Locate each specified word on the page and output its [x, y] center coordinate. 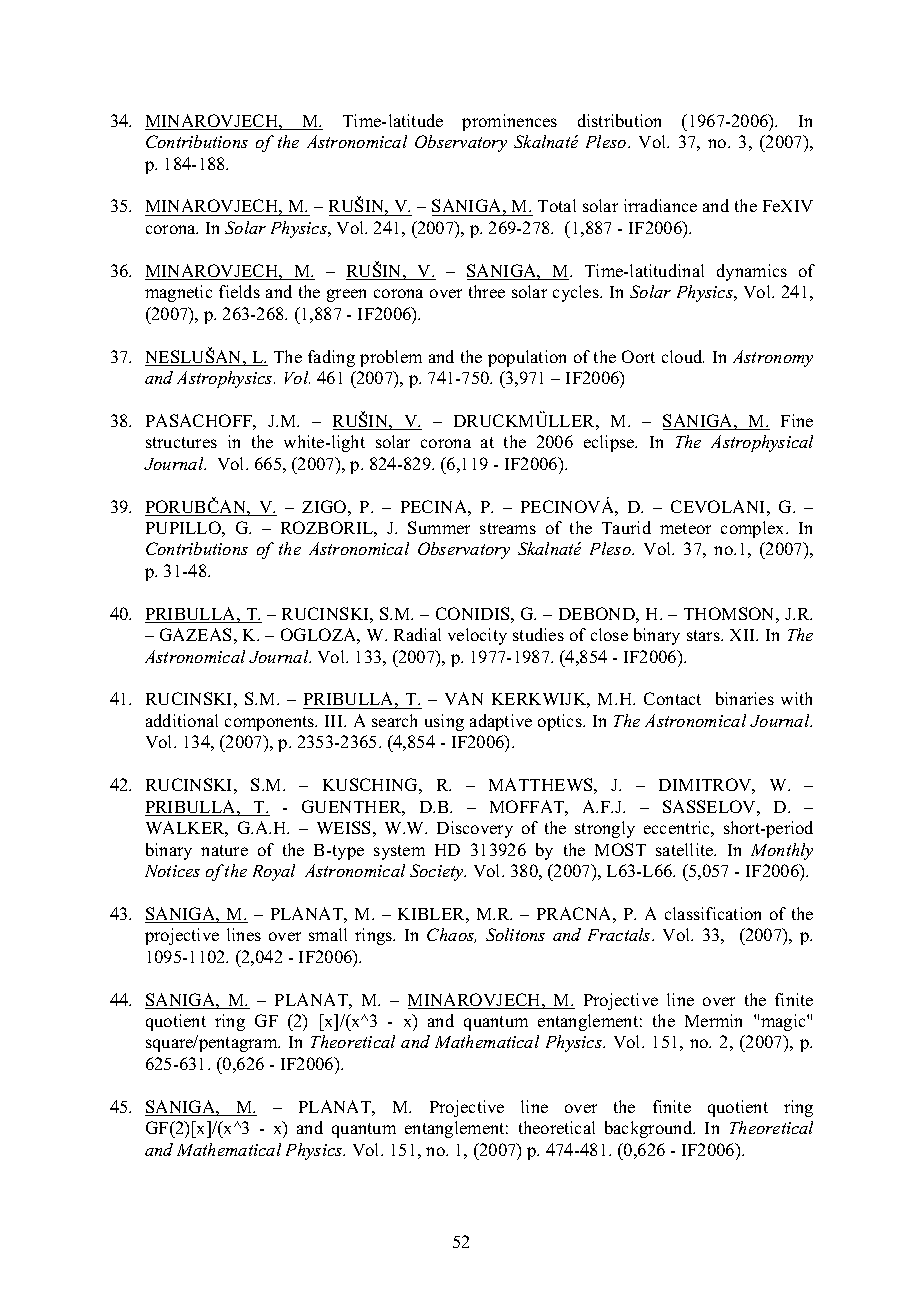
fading [331, 358]
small [328, 934]
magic [784, 1022]
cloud [683, 356]
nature [224, 850]
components [271, 723]
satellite [686, 849]
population [527, 358]
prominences [509, 122]
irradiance [660, 205]
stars [704, 635]
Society [438, 872]
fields [239, 291]
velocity [477, 636]
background [650, 1129]
